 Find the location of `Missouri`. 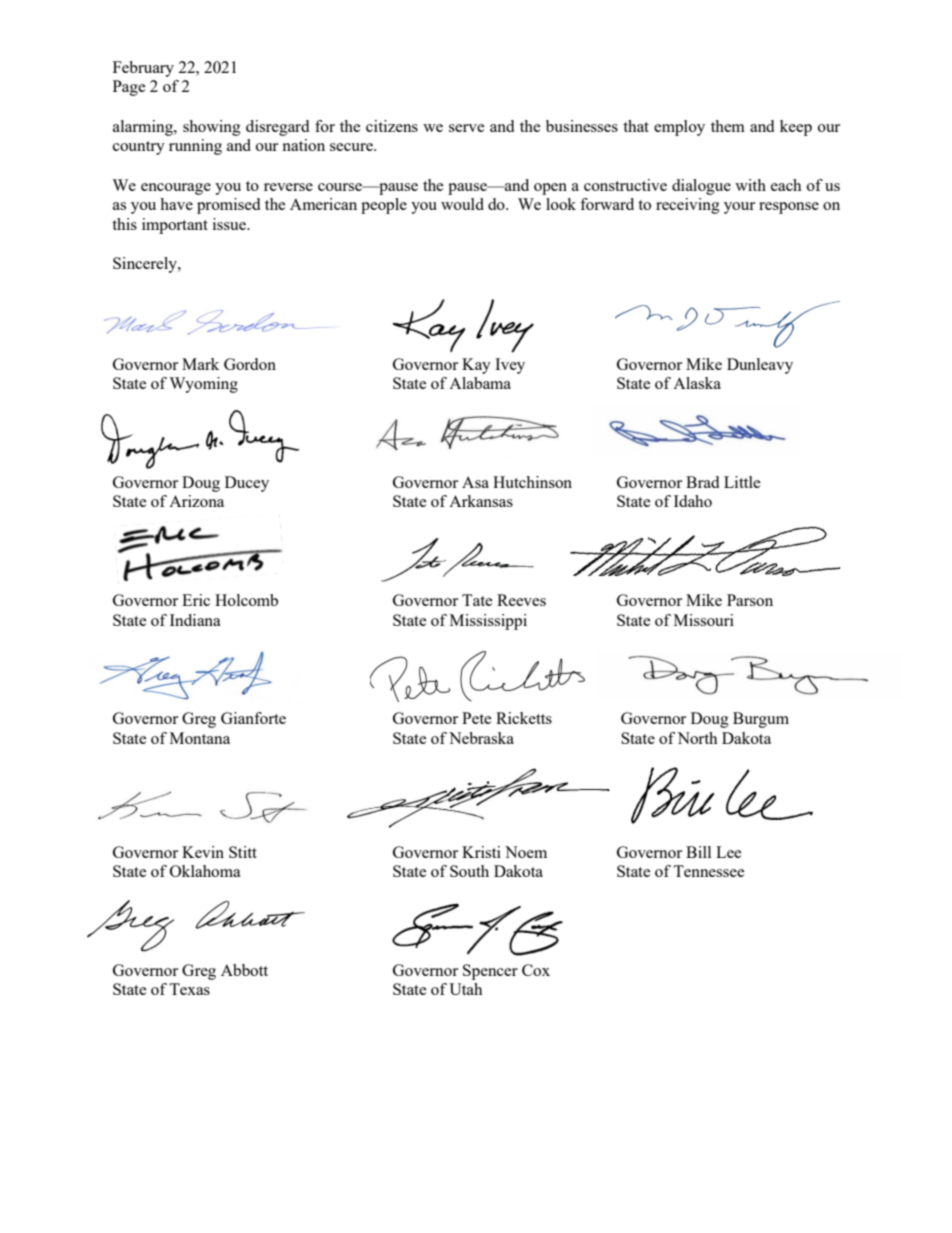

Missouri is located at coordinates (704, 620).
